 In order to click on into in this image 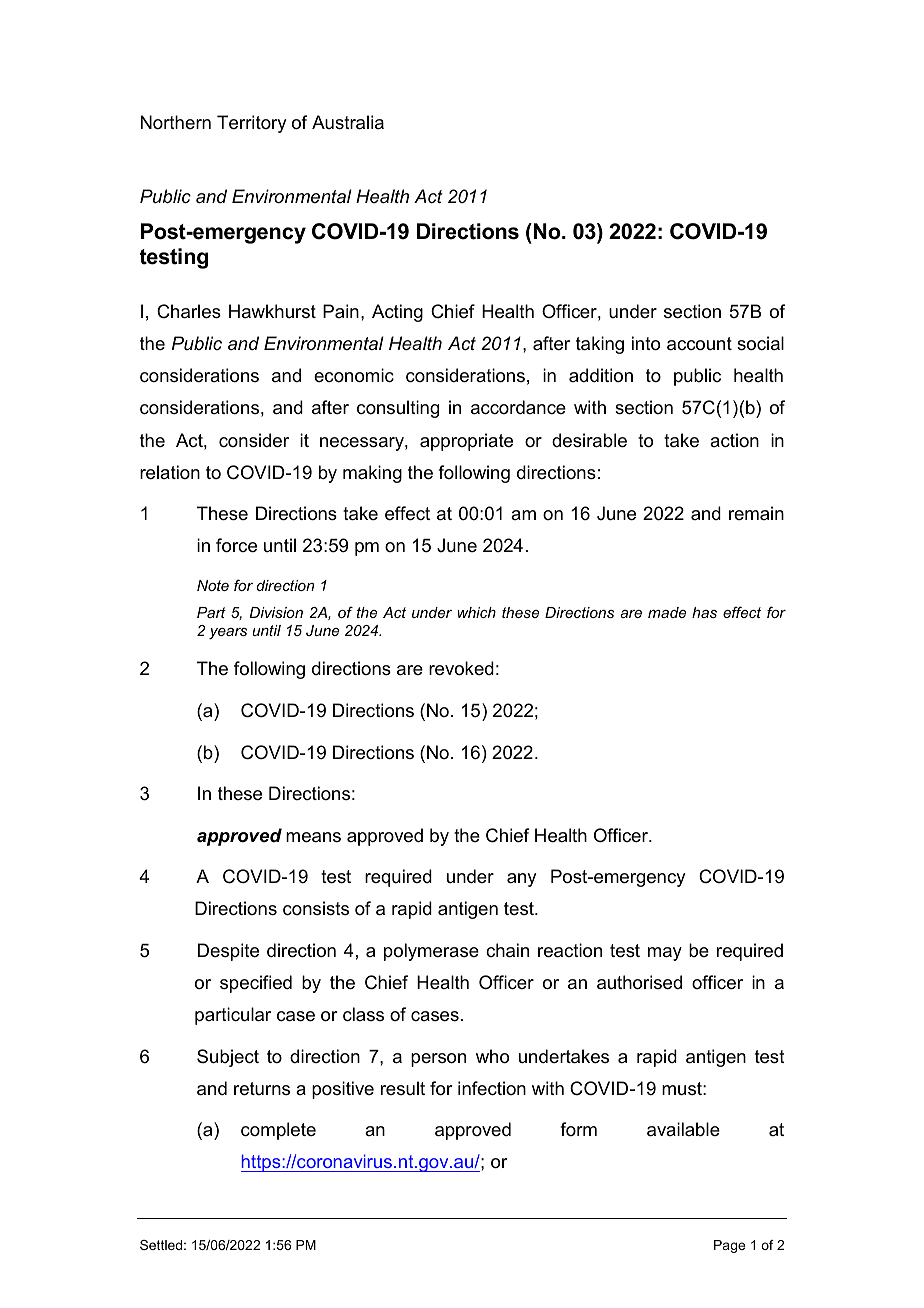, I will do `click(646, 343)`.
